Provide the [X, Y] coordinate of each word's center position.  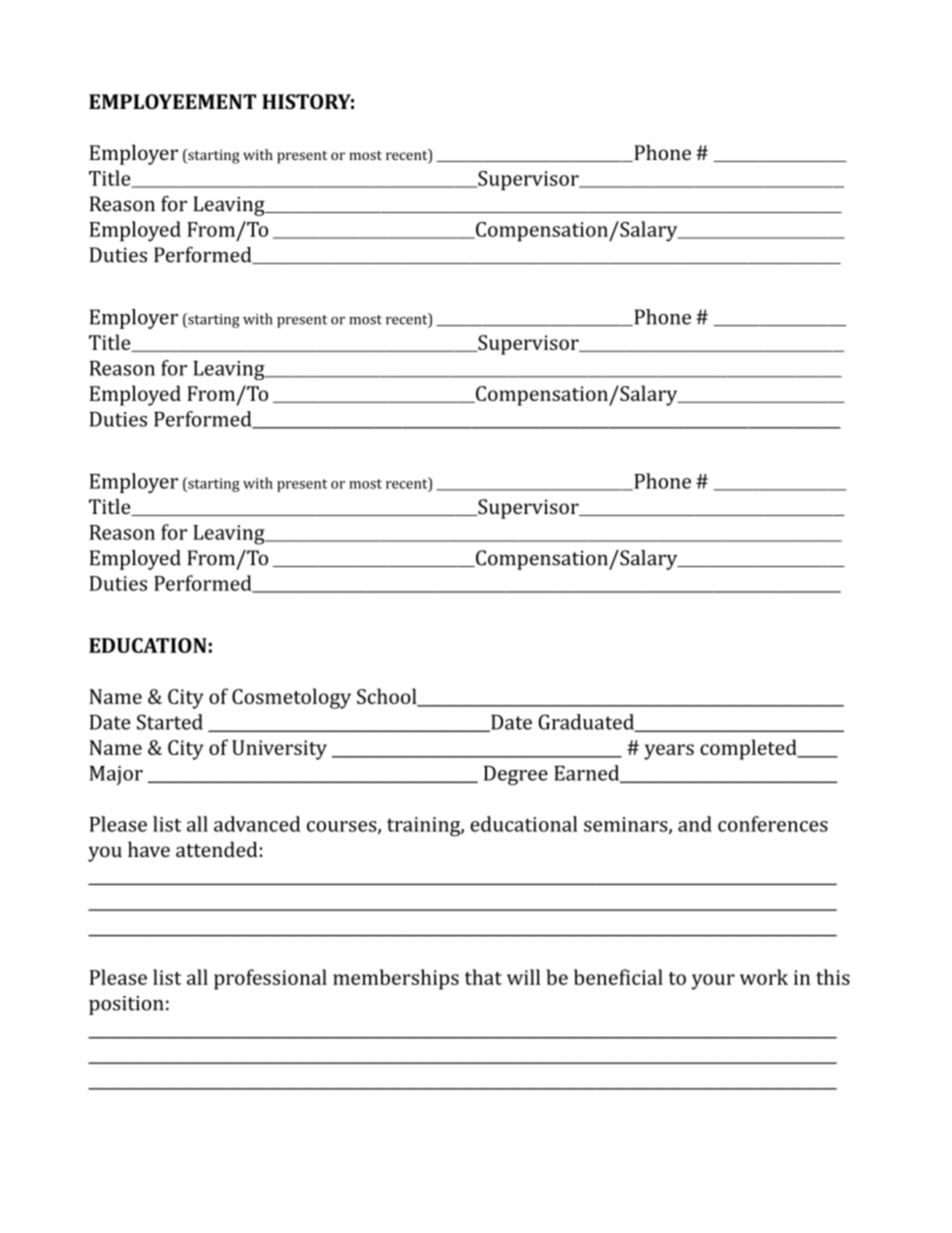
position [126, 1005]
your [713, 982]
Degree [516, 775]
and [695, 824]
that [483, 977]
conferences [773, 824]
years [669, 752]
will [523, 977]
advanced [257, 824]
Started [170, 722]
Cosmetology [291, 698]
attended [217, 849]
